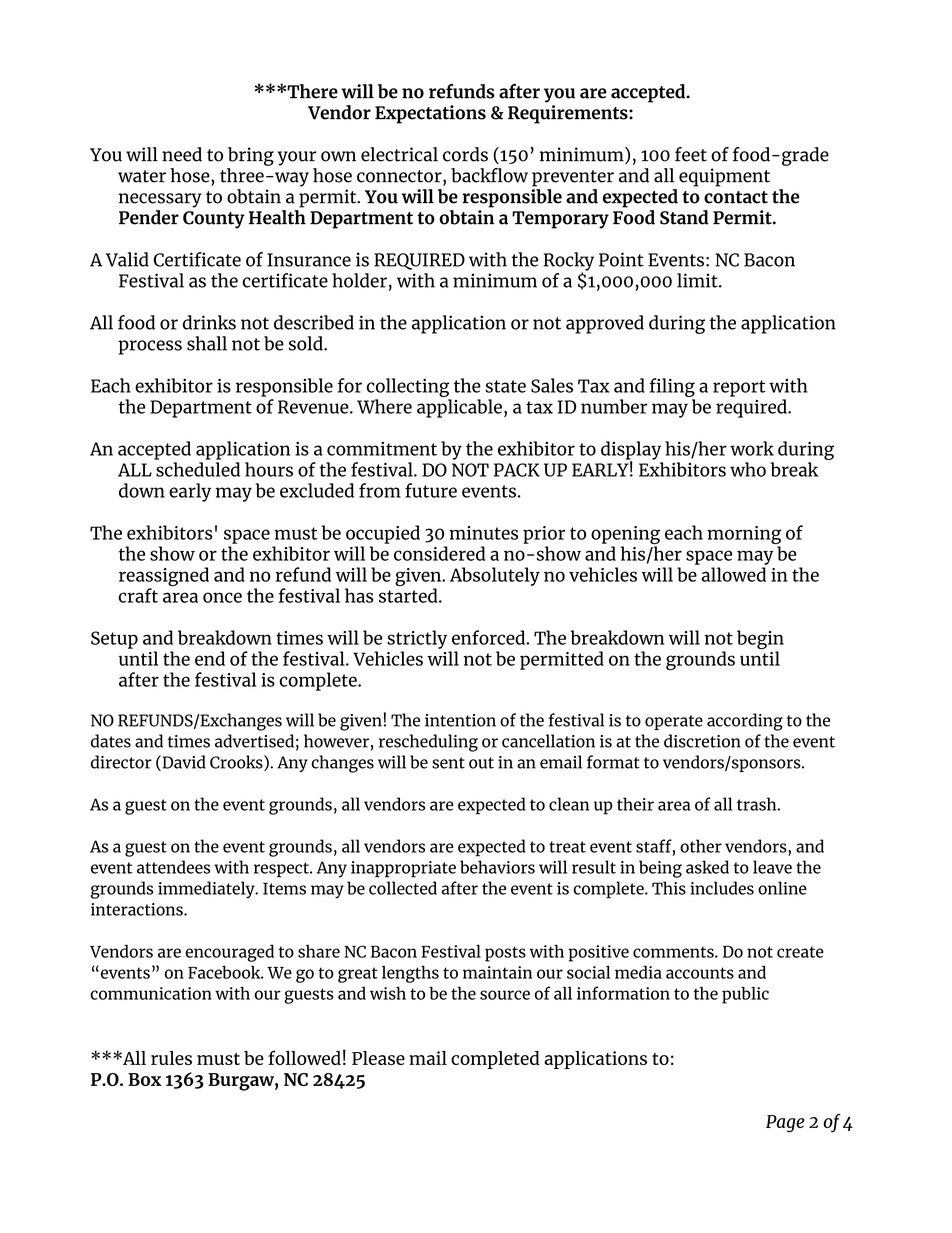 This image has height=1233, width=952. I want to click on according, so click(745, 722).
